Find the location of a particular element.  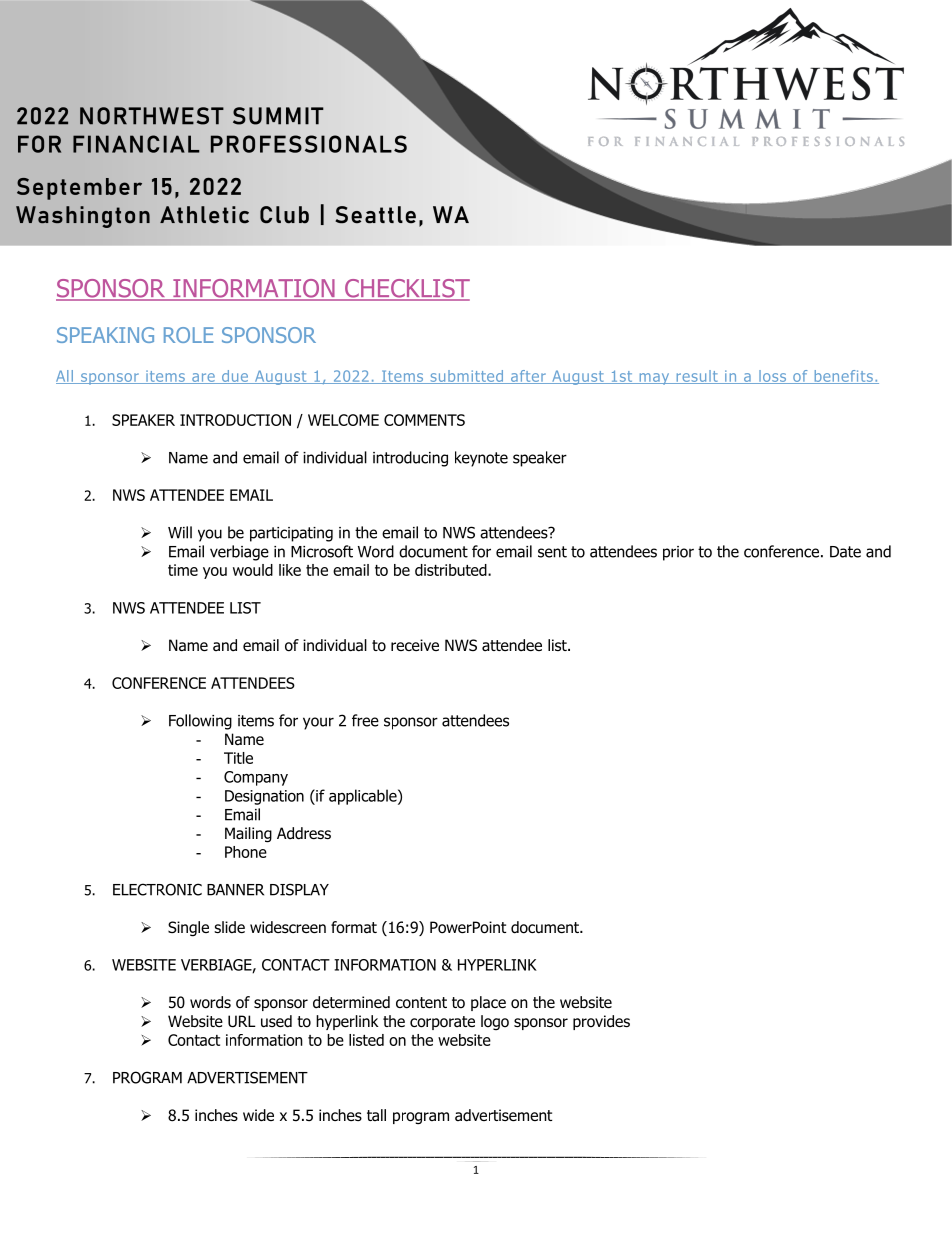

Following is located at coordinates (200, 722).
